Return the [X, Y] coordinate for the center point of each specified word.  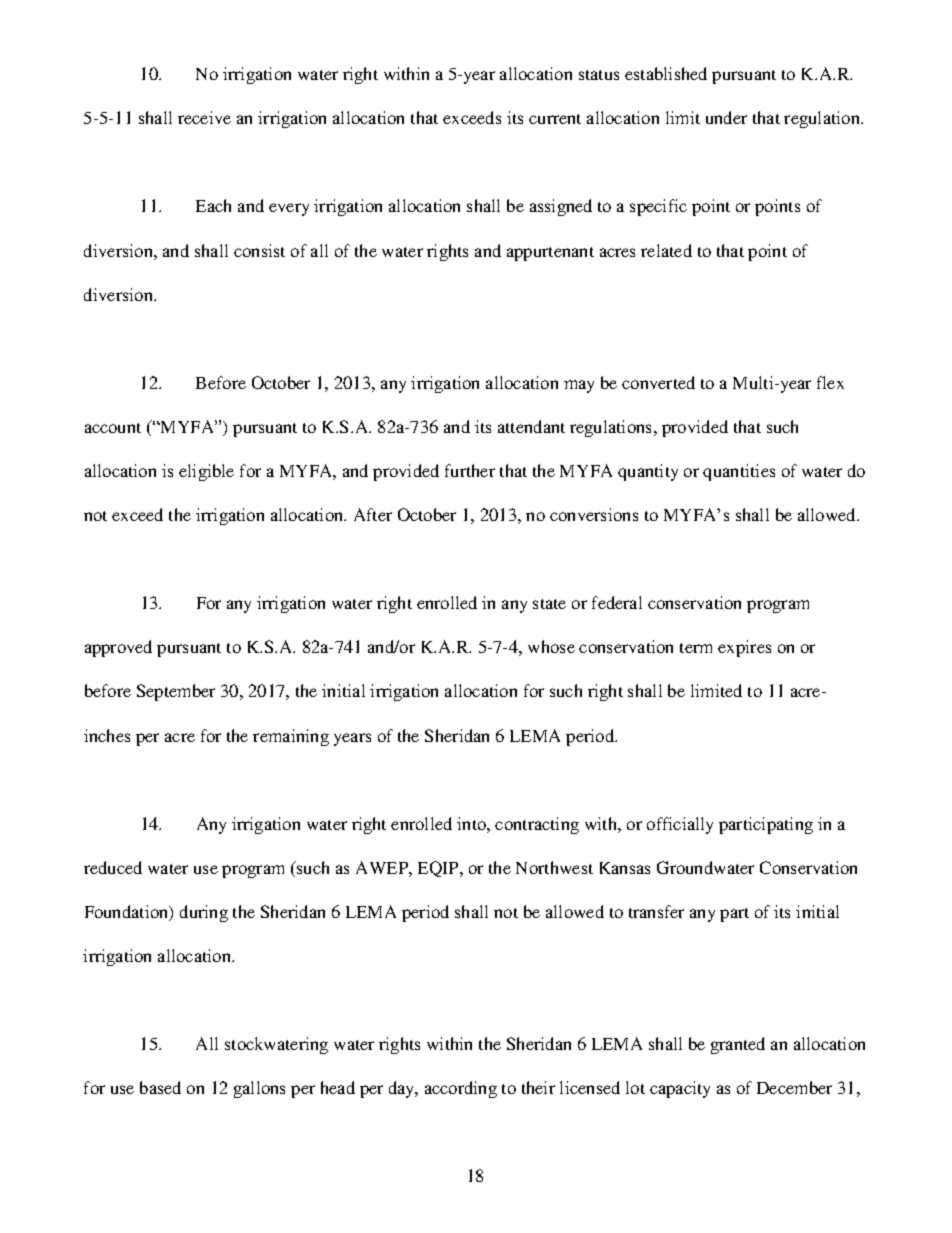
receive [204, 117]
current [555, 119]
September [176, 692]
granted [738, 1045]
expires [744, 648]
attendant [531, 426]
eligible [206, 472]
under [726, 117]
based [160, 1087]
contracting [537, 825]
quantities [739, 472]
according [461, 1089]
